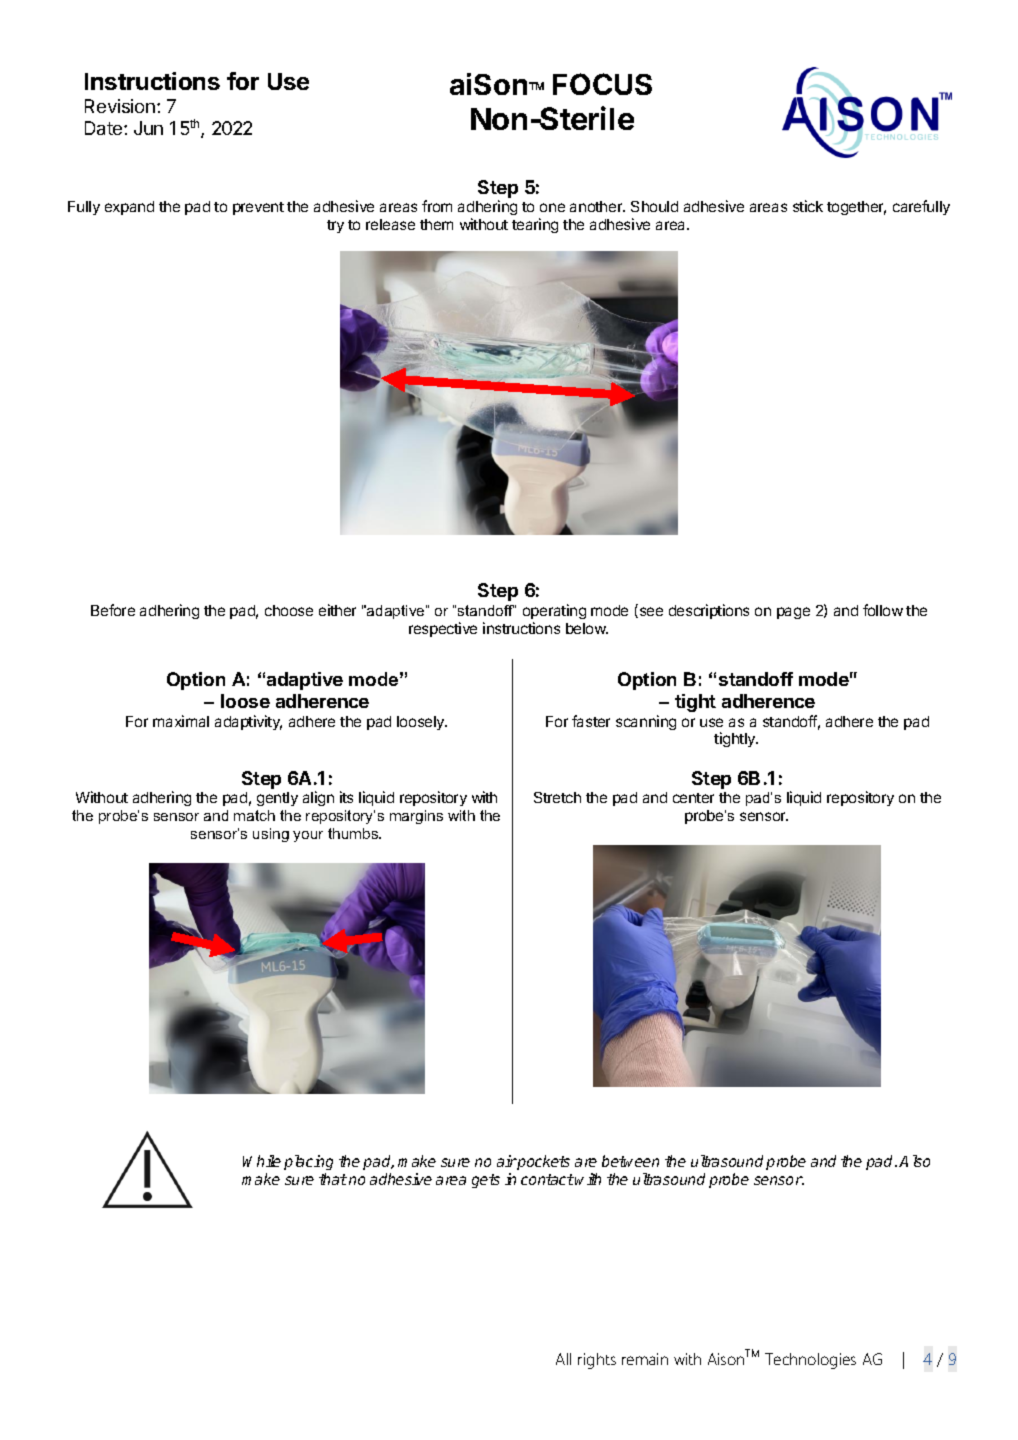 This document has width=1018, height=1440. Describe the element at coordinates (262, 1161) in the document. I see `While` at that location.
